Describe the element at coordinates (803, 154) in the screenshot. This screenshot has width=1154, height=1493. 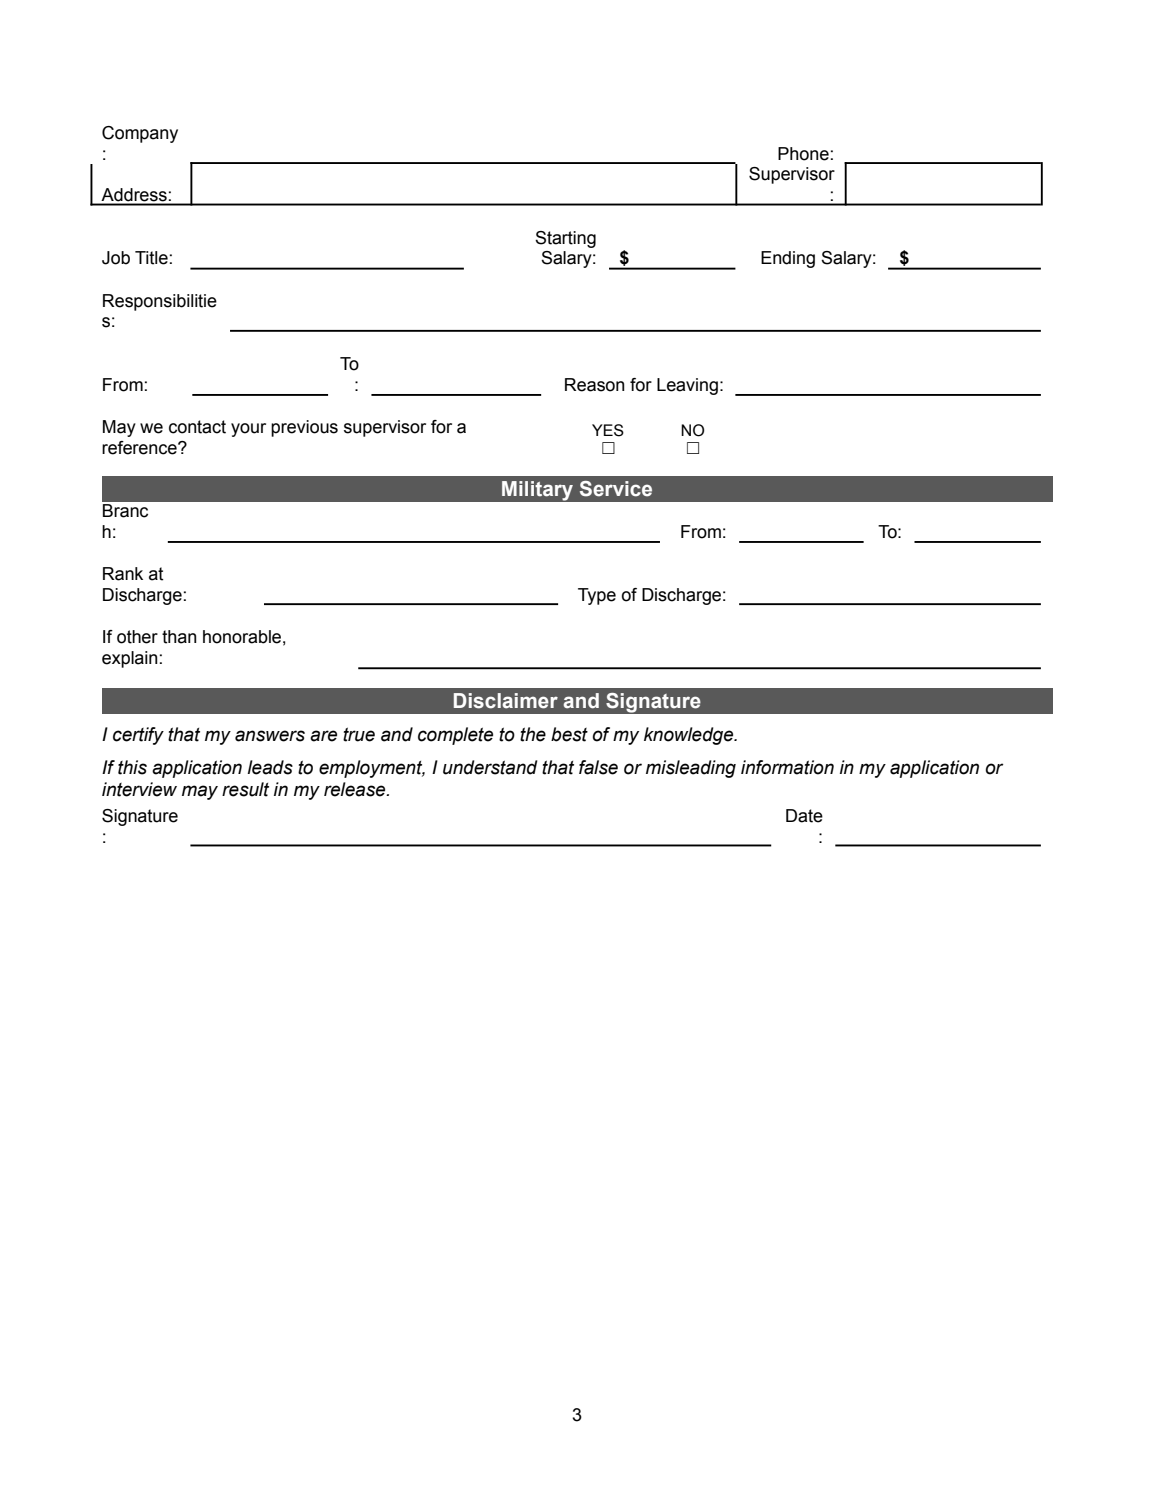
I see `Phone` at that location.
